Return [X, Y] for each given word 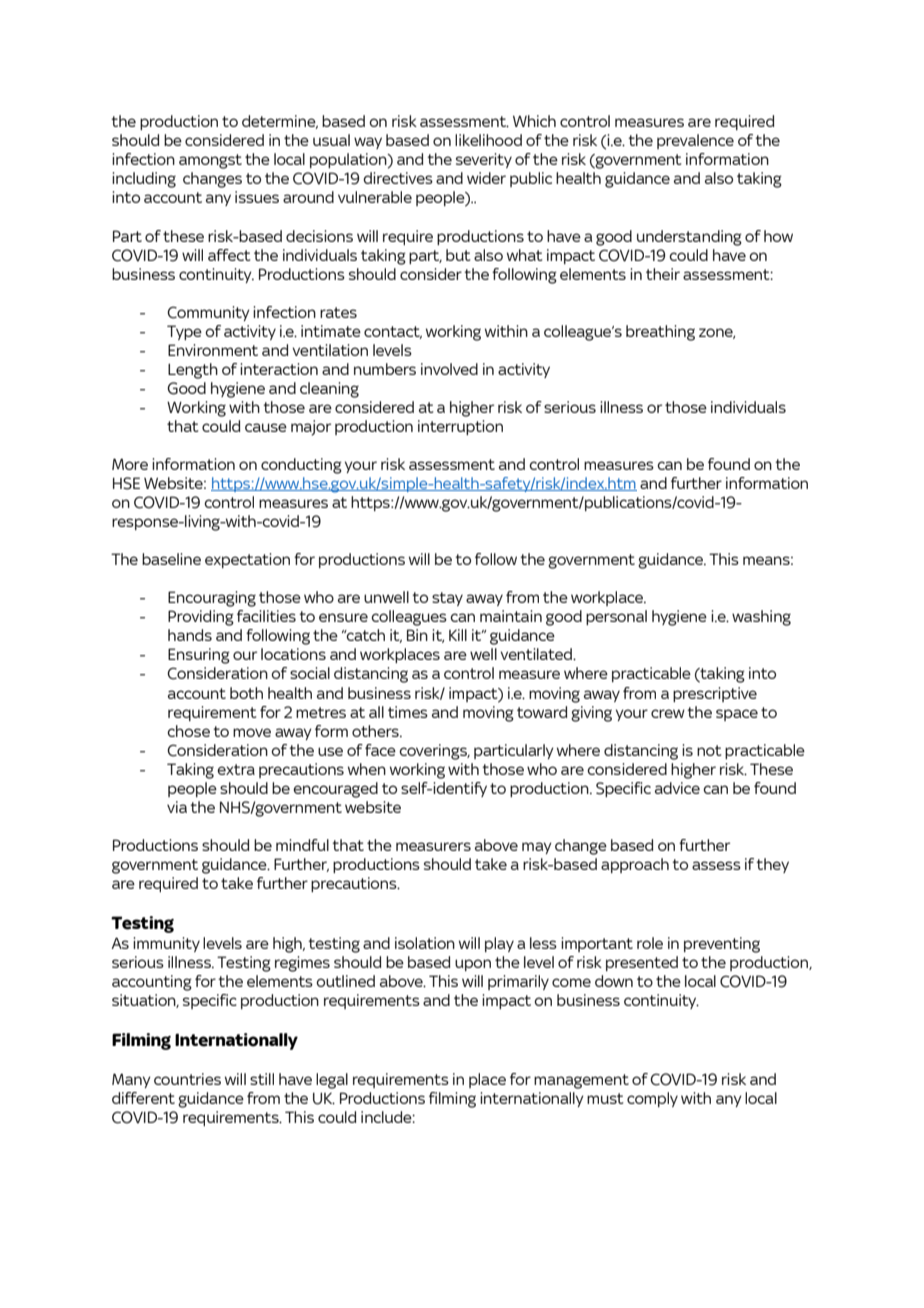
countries [187, 1079]
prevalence [695, 141]
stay [447, 599]
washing [761, 618]
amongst [210, 161]
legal [332, 1081]
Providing [201, 618]
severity [484, 160]
